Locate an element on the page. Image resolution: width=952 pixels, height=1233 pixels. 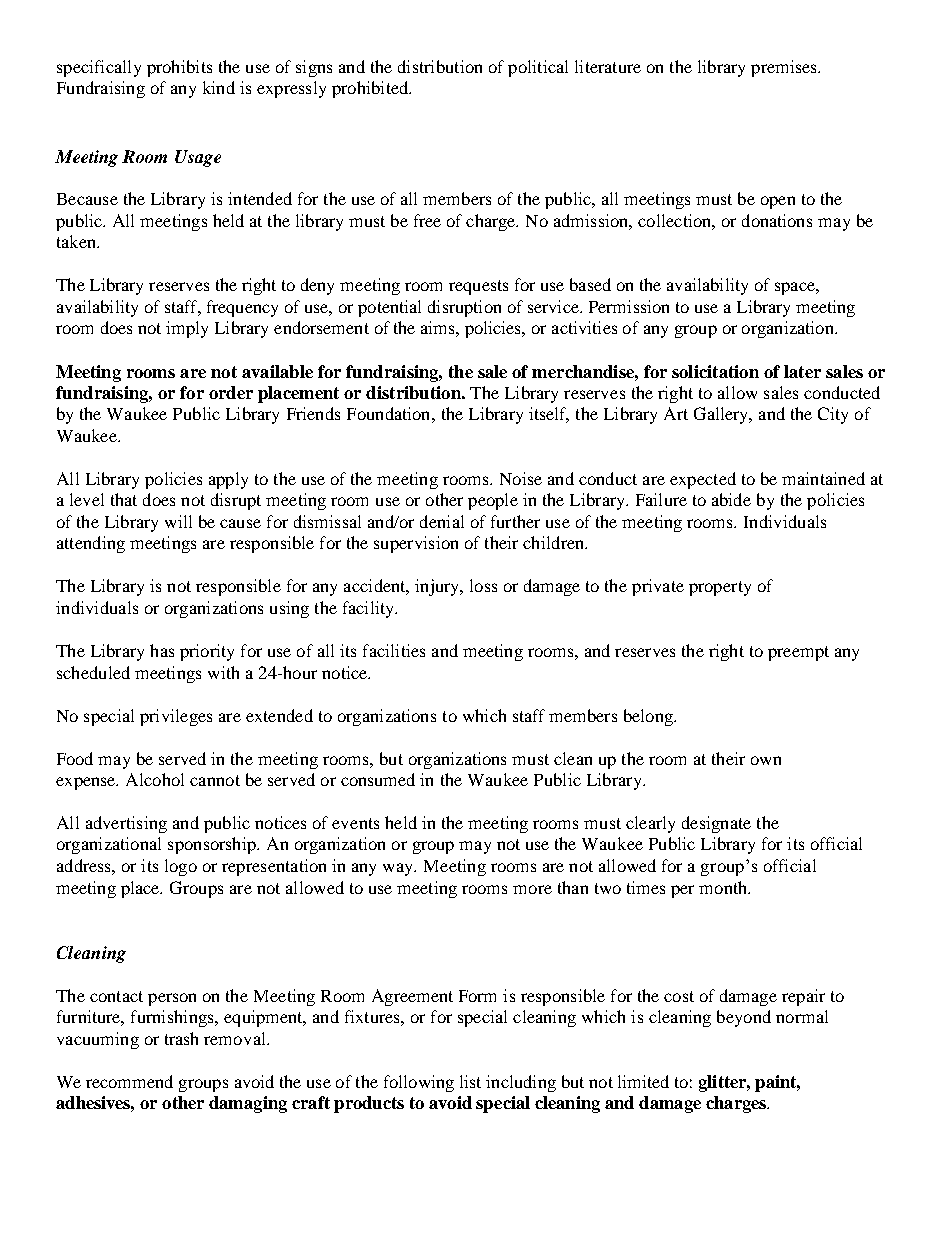
property is located at coordinates (720, 588).
